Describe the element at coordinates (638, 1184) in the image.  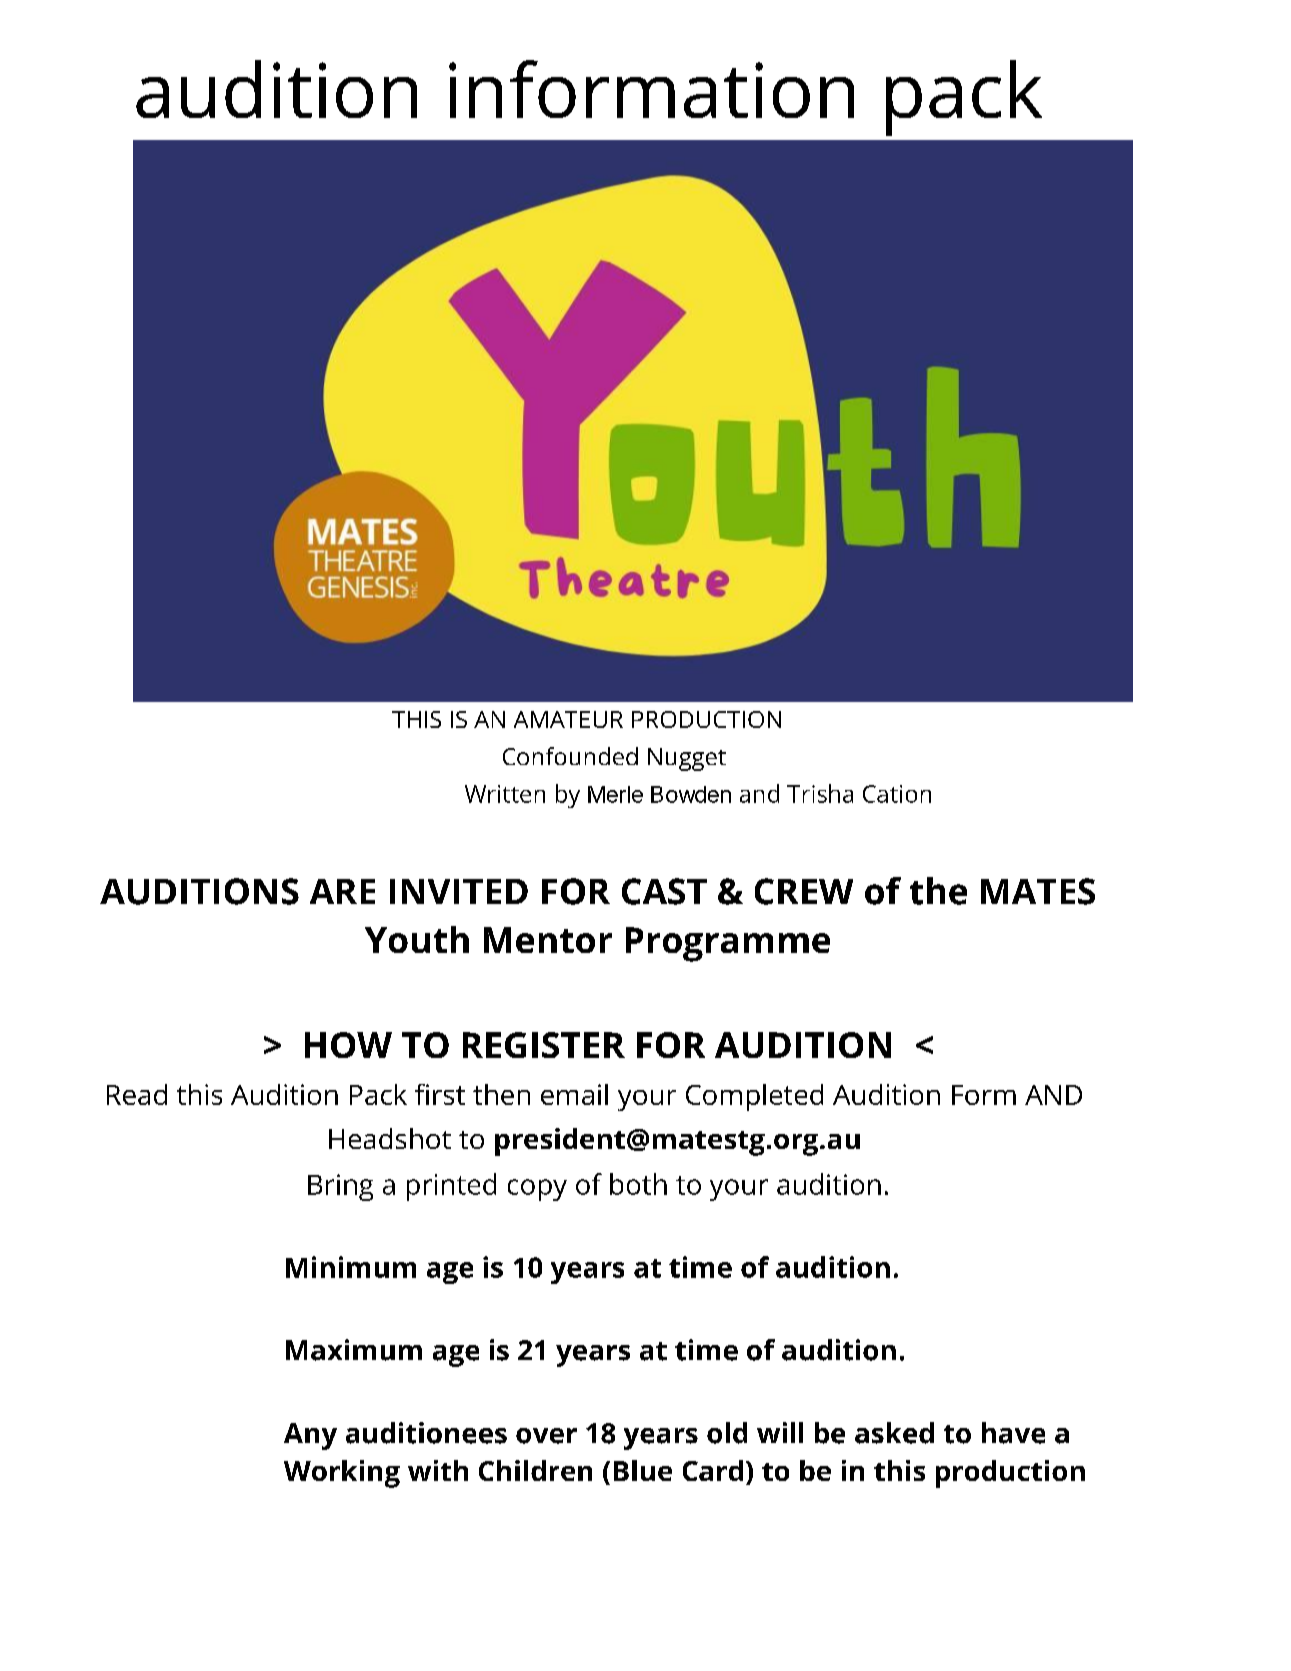
I see `both` at that location.
